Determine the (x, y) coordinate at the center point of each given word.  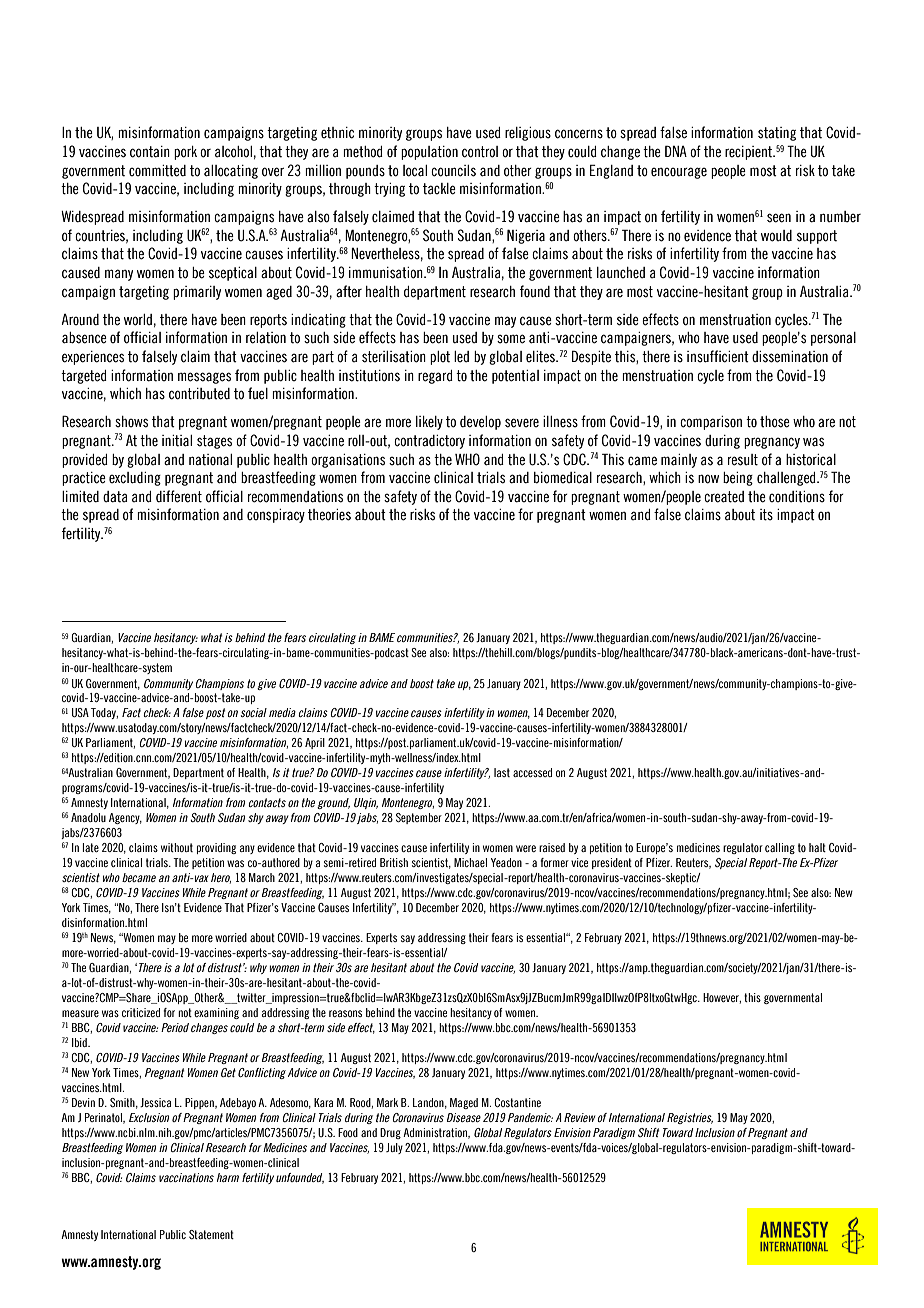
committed (157, 171)
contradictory (429, 442)
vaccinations (186, 1177)
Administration (436, 1133)
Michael (470, 862)
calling (780, 848)
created (724, 497)
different (179, 496)
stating (777, 134)
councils (453, 171)
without (177, 847)
